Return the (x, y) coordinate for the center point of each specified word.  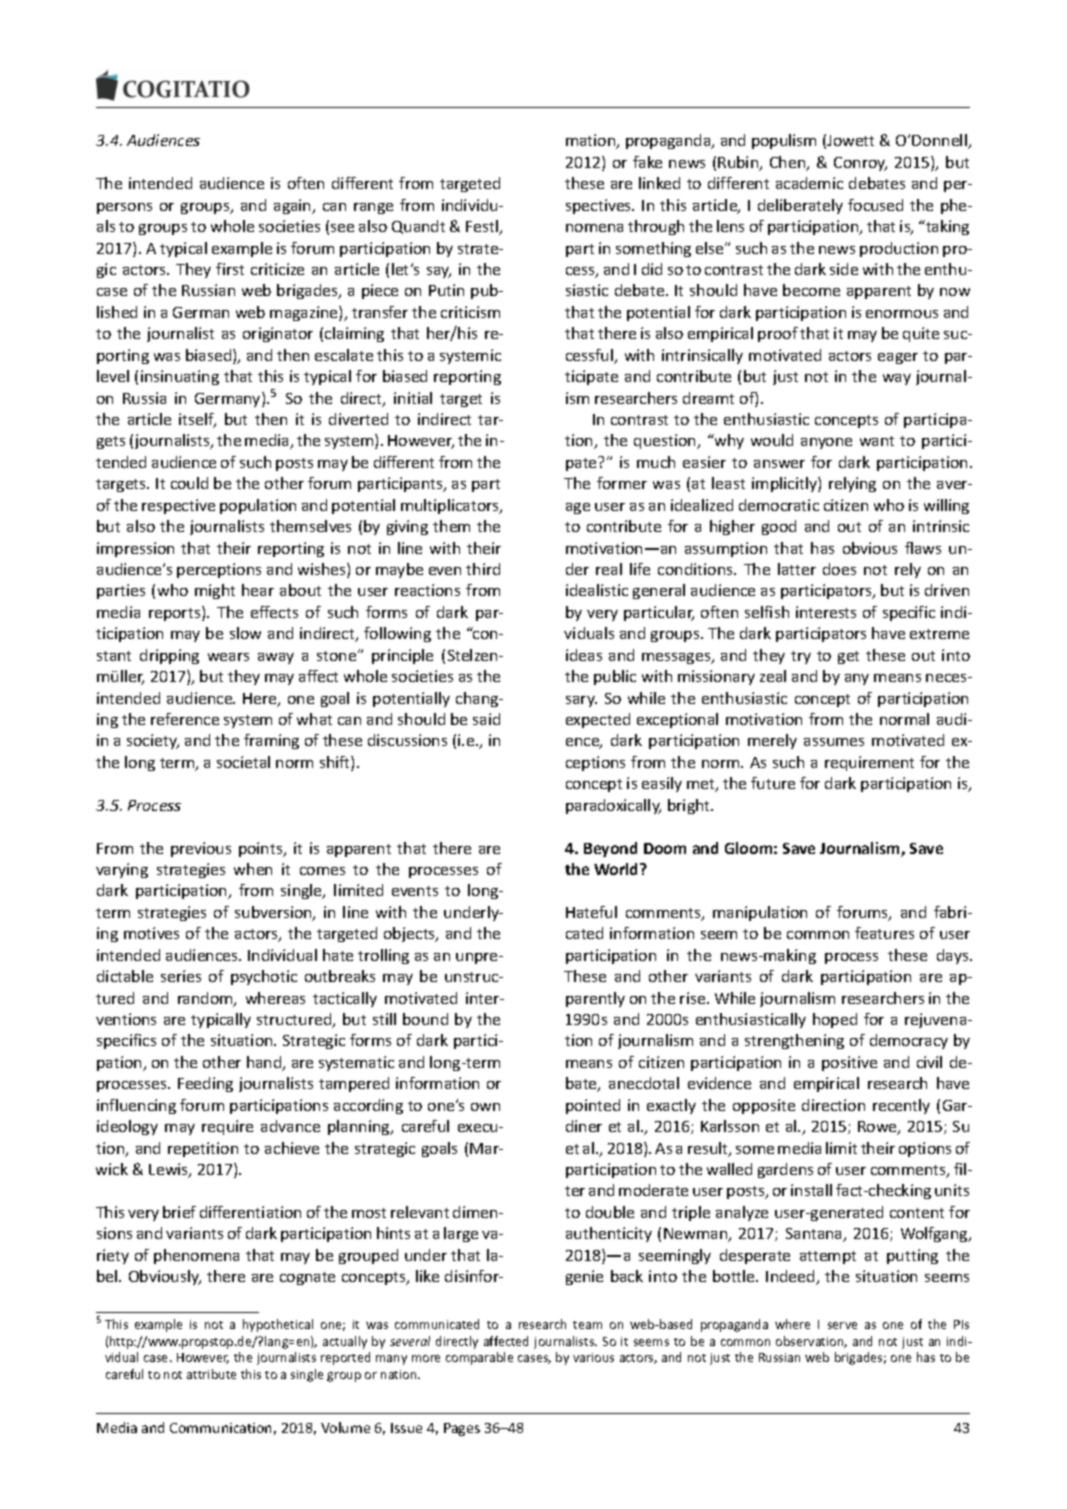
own (485, 1107)
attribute (211, 1374)
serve (842, 1325)
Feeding (205, 1084)
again (293, 206)
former (622, 483)
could (189, 483)
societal (243, 762)
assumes (834, 742)
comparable (479, 1358)
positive (849, 1063)
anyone (826, 443)
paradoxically (613, 806)
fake (647, 162)
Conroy (860, 164)
